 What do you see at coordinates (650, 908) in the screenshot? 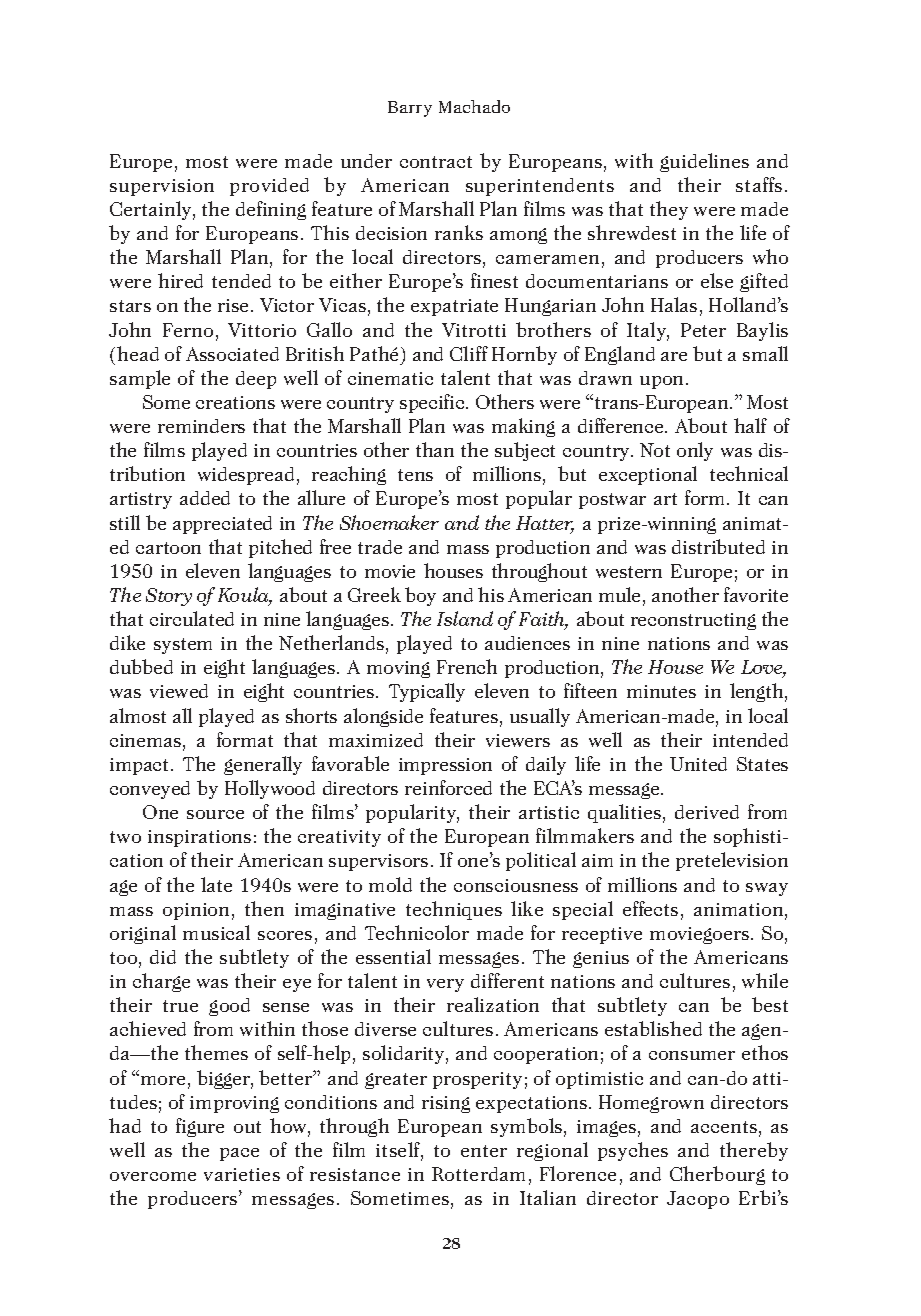
I see `effects` at bounding box center [650, 908].
